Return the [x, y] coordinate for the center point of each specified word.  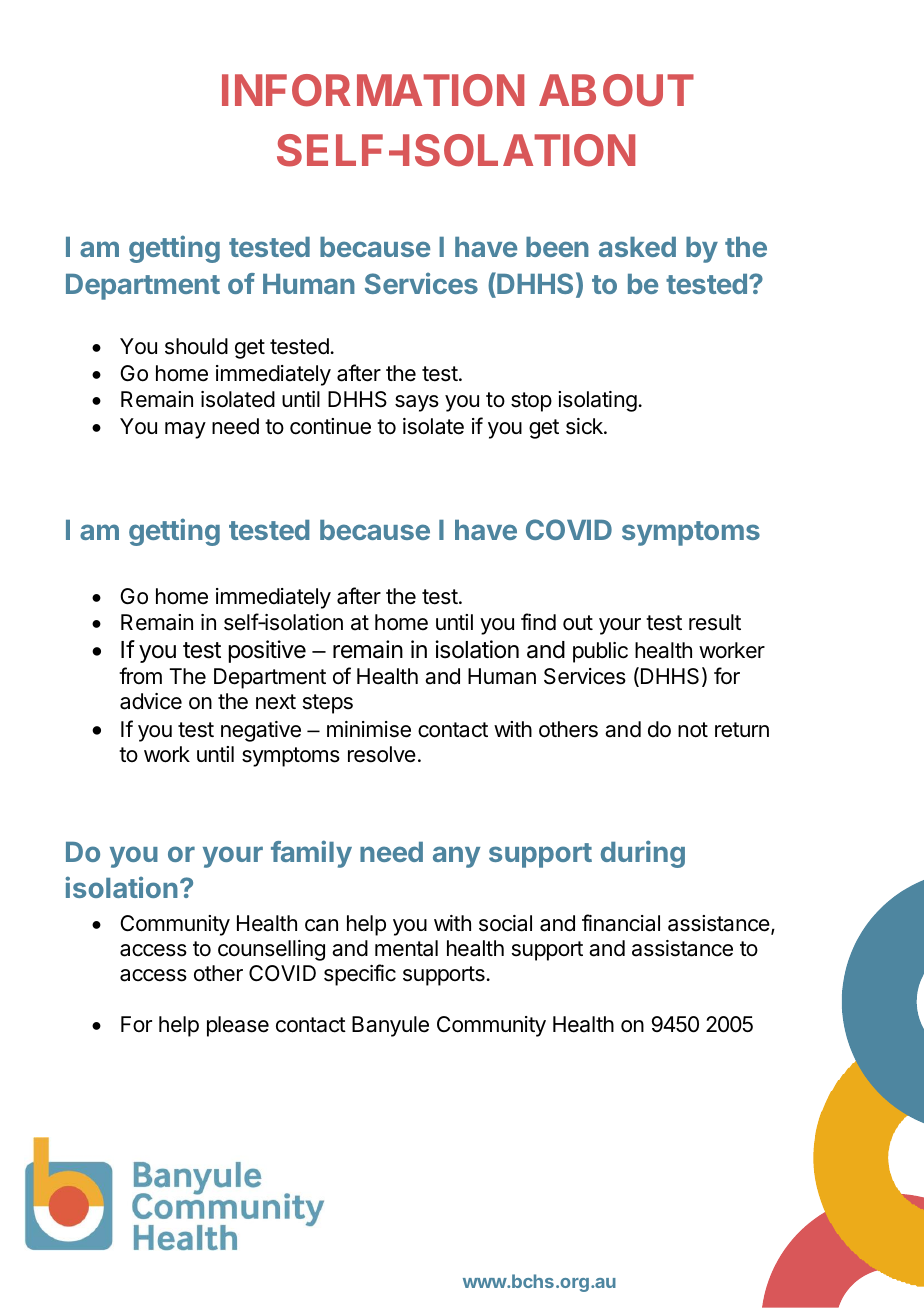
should [196, 346]
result [715, 622]
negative [261, 731]
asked [637, 247]
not [693, 730]
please [238, 1026]
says [417, 403]
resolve [382, 754]
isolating [597, 401]
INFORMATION [373, 90]
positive [267, 651]
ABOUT [616, 90]
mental [406, 948]
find [538, 622]
